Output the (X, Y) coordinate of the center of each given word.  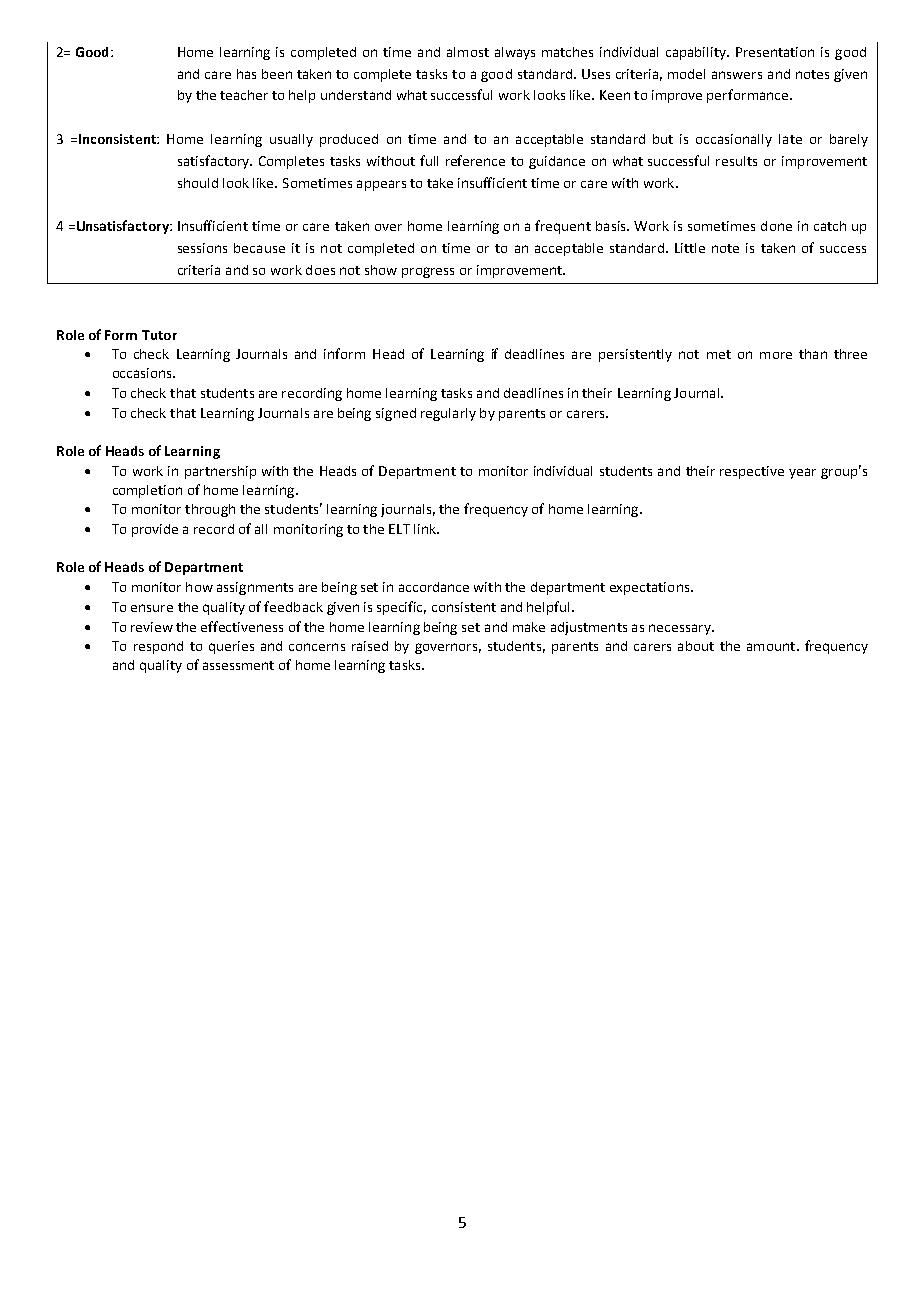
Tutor (159, 335)
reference (475, 160)
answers (737, 75)
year (802, 473)
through (210, 510)
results (736, 161)
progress (428, 272)
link (426, 529)
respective (752, 472)
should (198, 183)
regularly (448, 414)
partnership (220, 472)
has (246, 74)
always (515, 53)
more (776, 355)
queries (231, 647)
